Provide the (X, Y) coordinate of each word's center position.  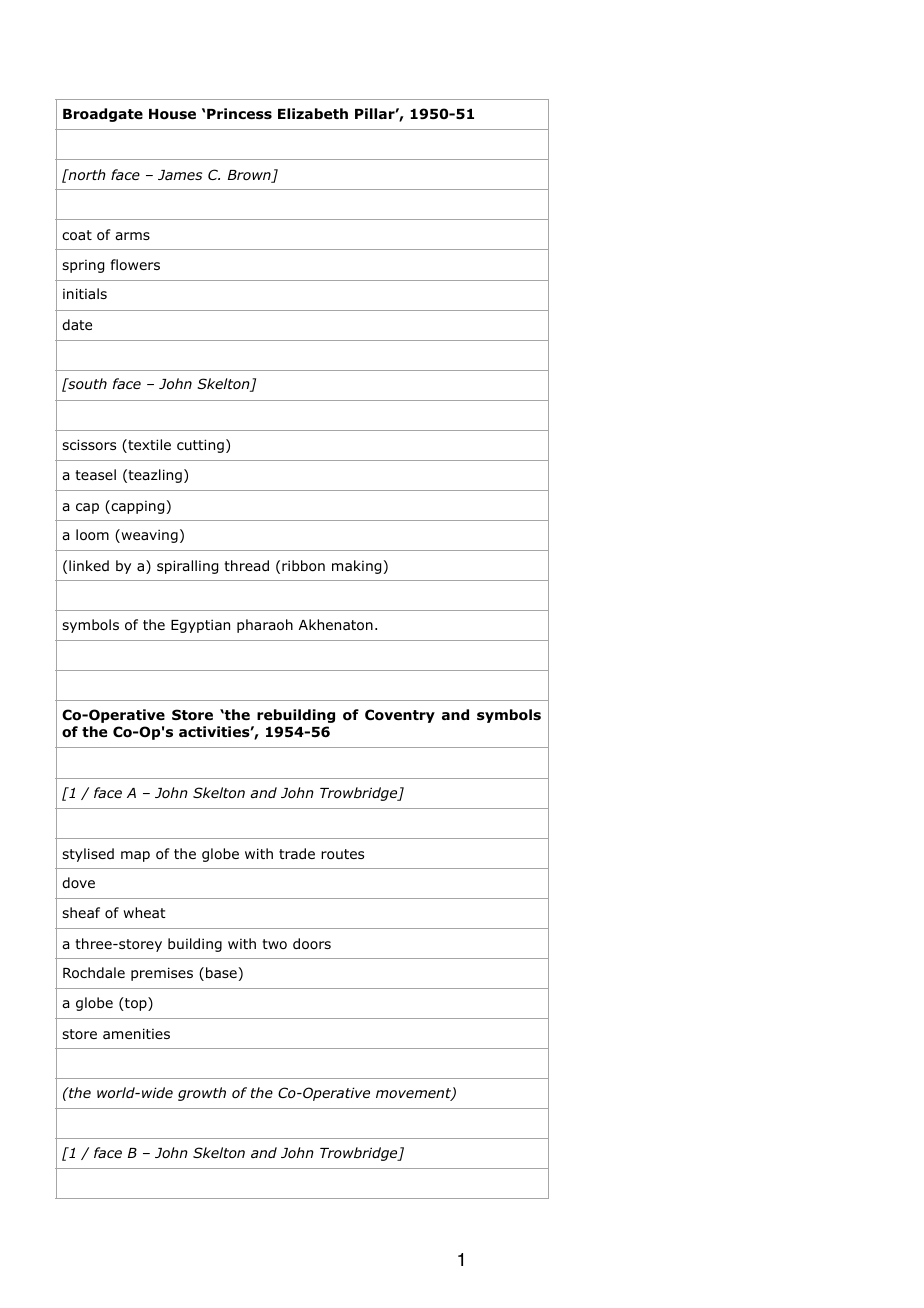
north (86, 174)
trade (297, 853)
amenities (136, 1033)
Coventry (400, 716)
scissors (89, 445)
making (356, 567)
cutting (200, 446)
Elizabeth (313, 113)
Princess (239, 114)
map (135, 856)
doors (312, 944)
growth (202, 1094)
